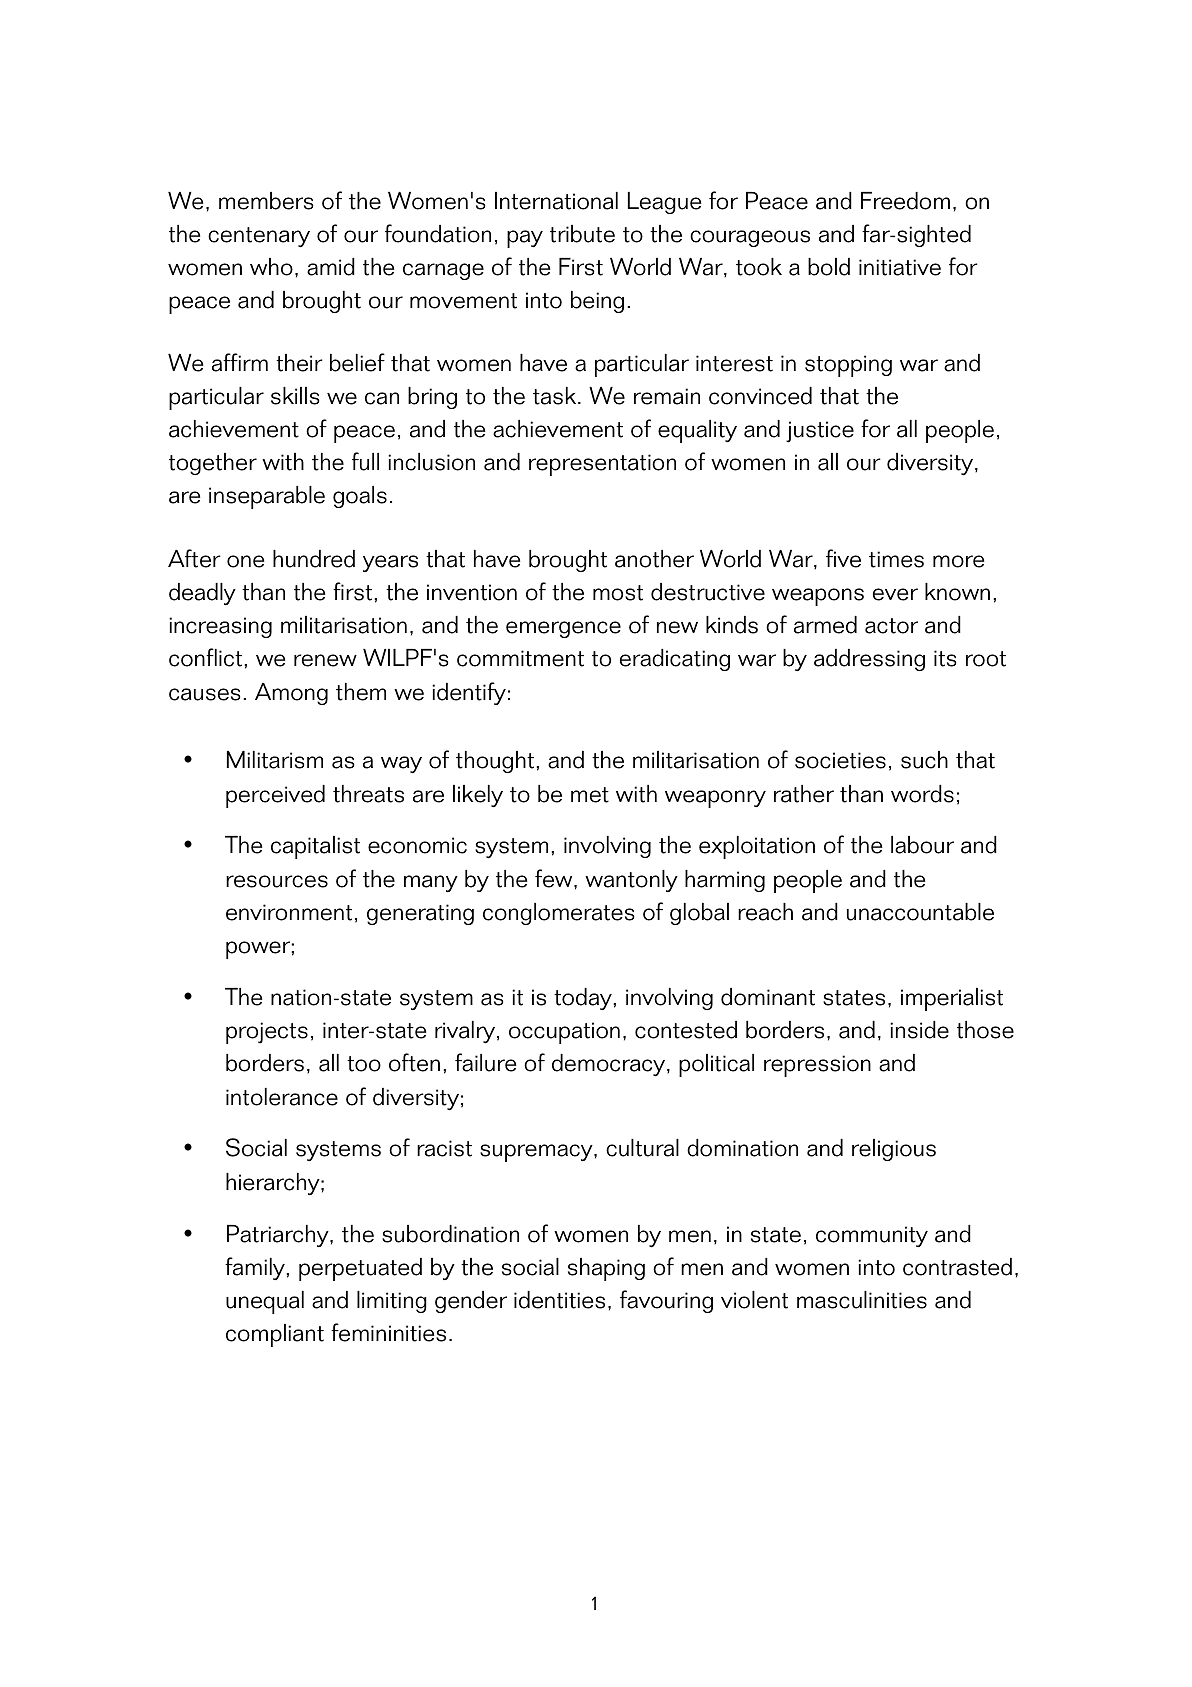 This image has width=1192, height=1687. What do you see at coordinates (895, 594) in the image?
I see `ever` at bounding box center [895, 594].
